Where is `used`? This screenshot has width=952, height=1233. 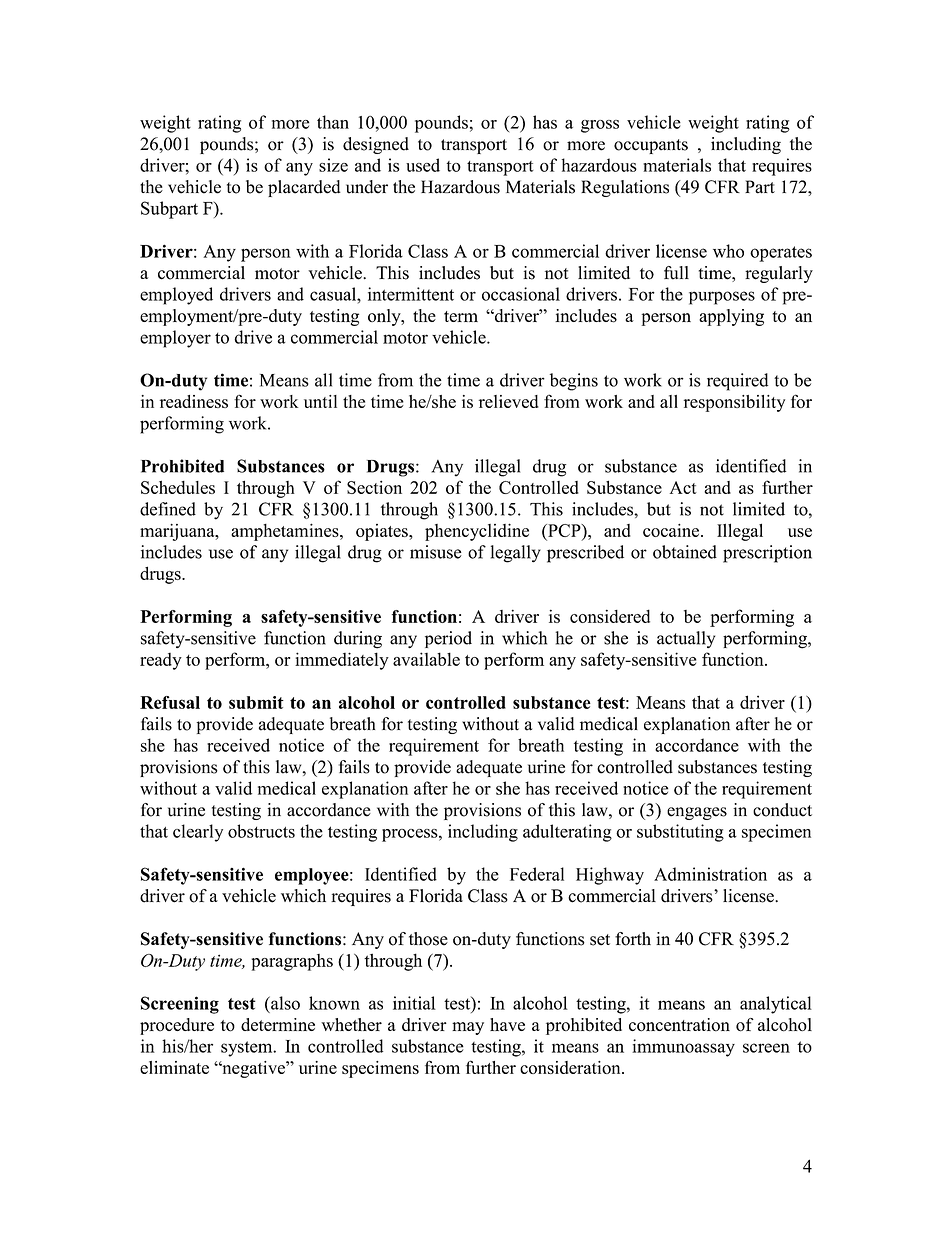
used is located at coordinates (423, 165).
